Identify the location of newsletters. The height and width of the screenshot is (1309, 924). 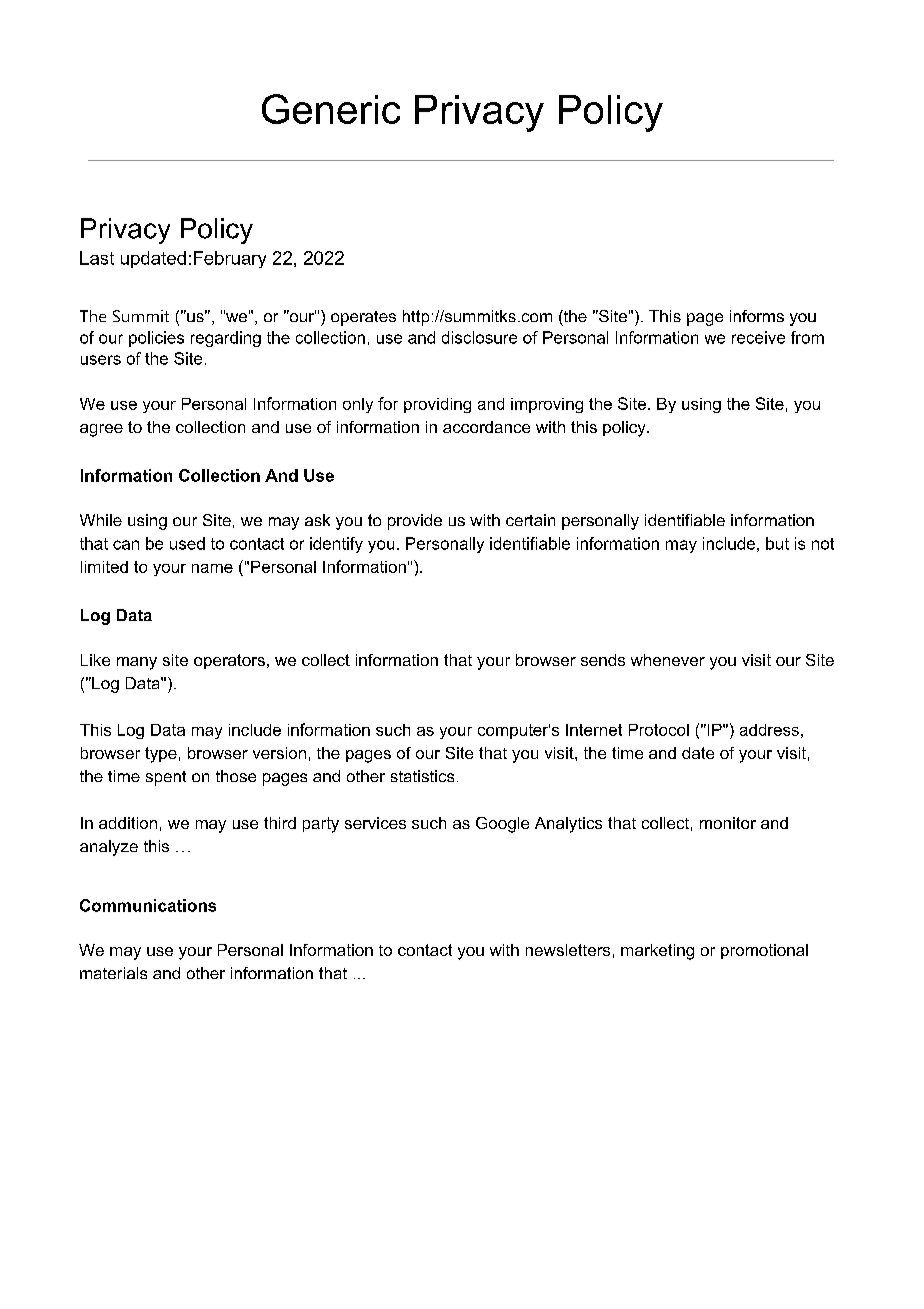
(568, 950).
